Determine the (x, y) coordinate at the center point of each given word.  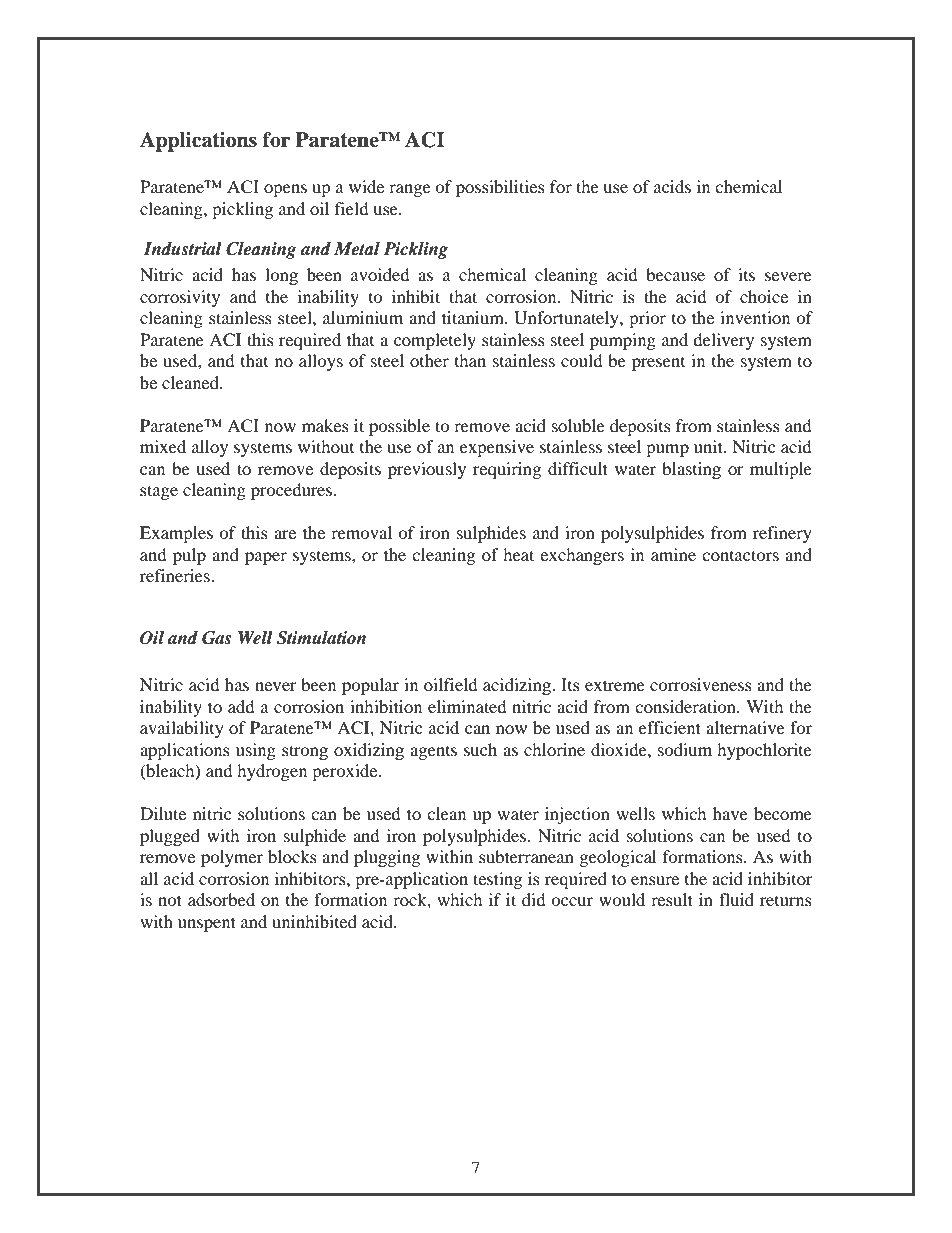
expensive (497, 448)
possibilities (500, 188)
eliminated (467, 706)
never (276, 686)
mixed (163, 446)
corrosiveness (701, 684)
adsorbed (221, 899)
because (675, 274)
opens (285, 190)
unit (709, 446)
